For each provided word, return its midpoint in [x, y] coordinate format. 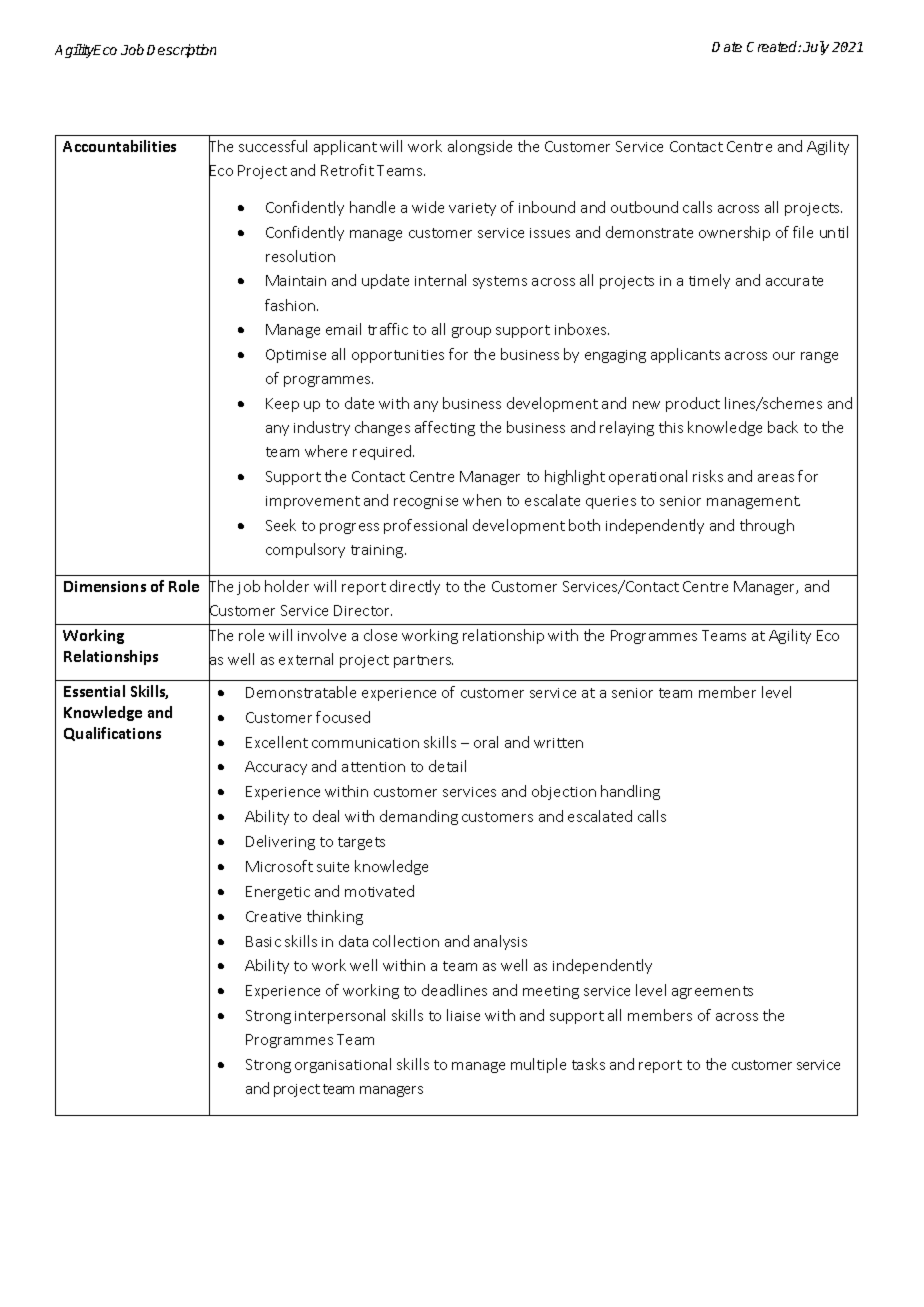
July [816, 48]
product [693, 404]
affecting [445, 428]
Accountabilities [119, 146]
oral [486, 742]
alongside [480, 147]
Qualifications [112, 734]
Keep [282, 405]
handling [630, 792]
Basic [263, 941]
